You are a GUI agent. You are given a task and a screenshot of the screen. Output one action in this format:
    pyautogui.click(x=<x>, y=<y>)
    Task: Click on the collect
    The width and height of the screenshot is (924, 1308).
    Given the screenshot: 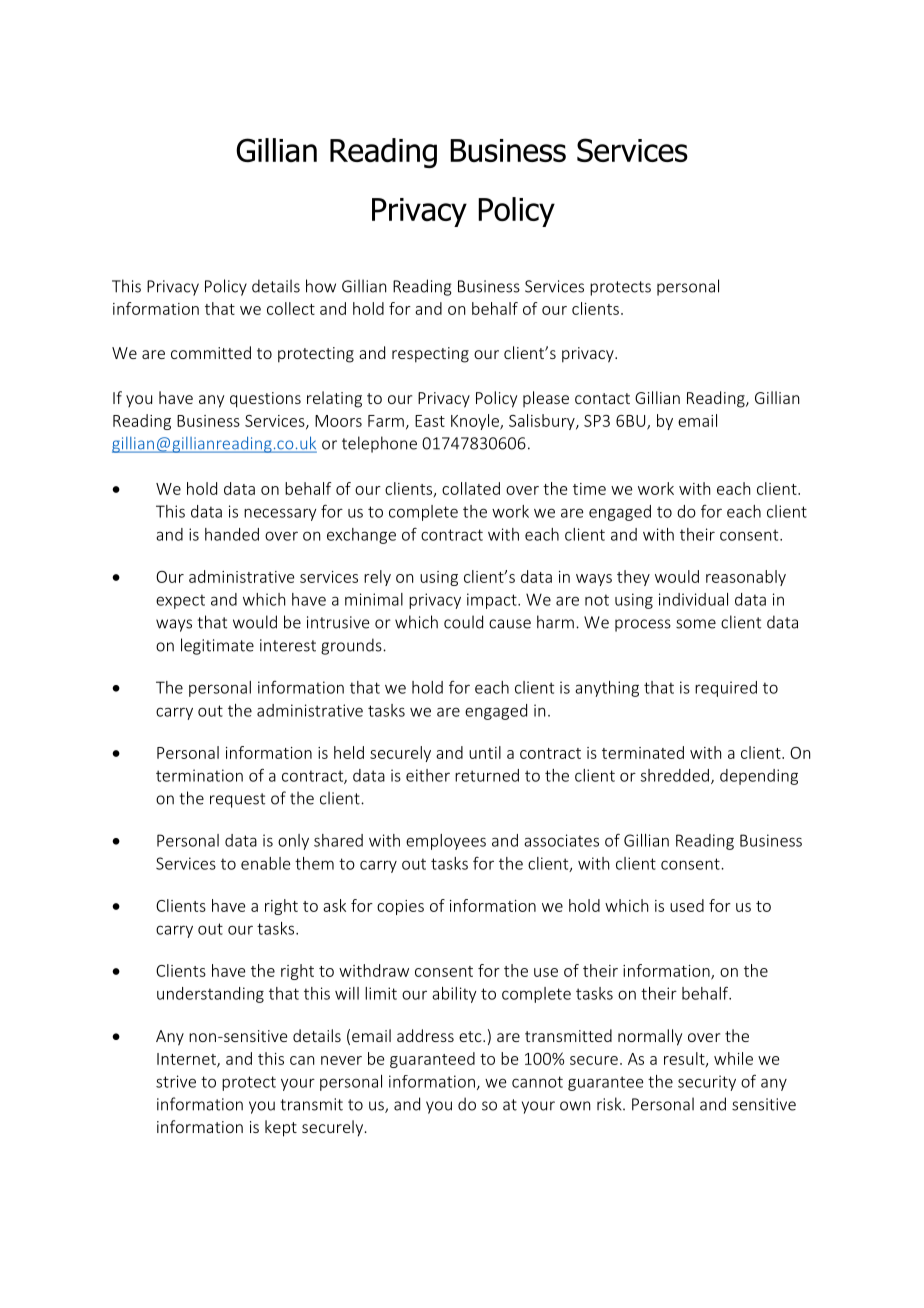 What is the action you would take?
    pyautogui.click(x=291, y=308)
